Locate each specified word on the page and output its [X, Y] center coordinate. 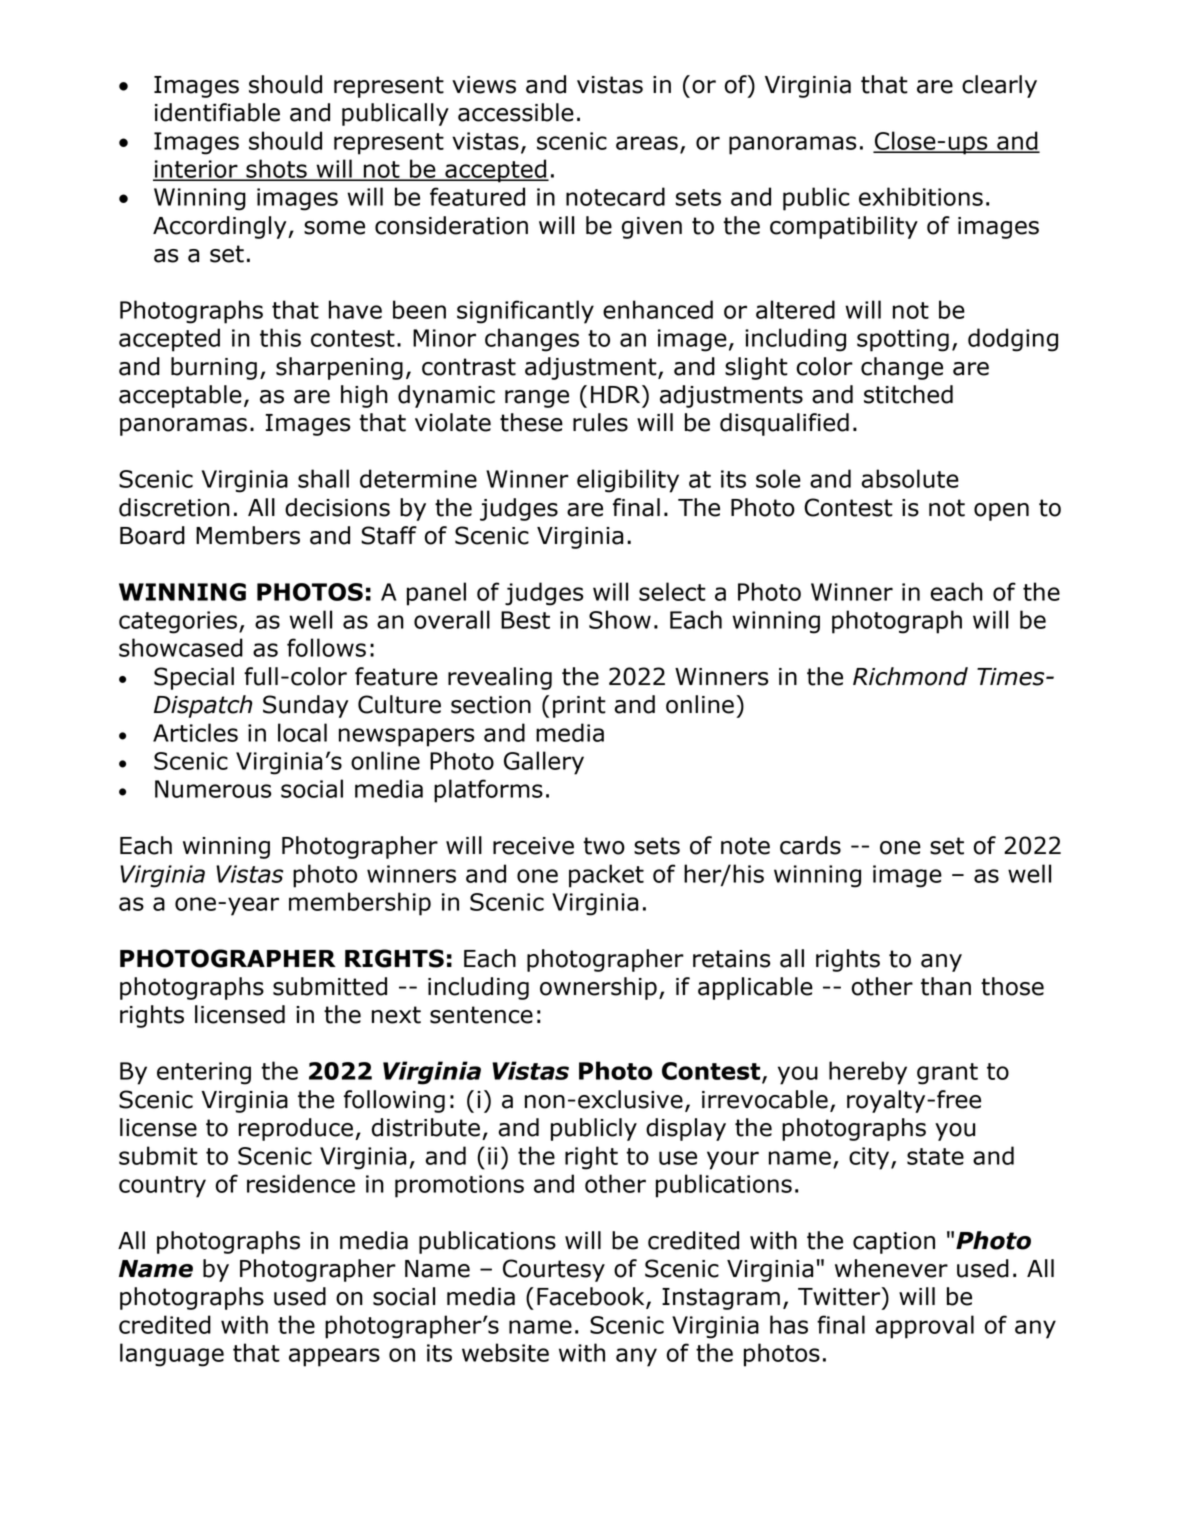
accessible [516, 112]
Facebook [592, 1297]
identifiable [217, 112]
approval [924, 1327]
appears [334, 1357]
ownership [598, 988]
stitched [908, 394]
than [946, 986]
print [579, 707]
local [302, 732]
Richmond [910, 676]
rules [600, 422]
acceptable [180, 396]
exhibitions [921, 196]
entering [204, 1073]
